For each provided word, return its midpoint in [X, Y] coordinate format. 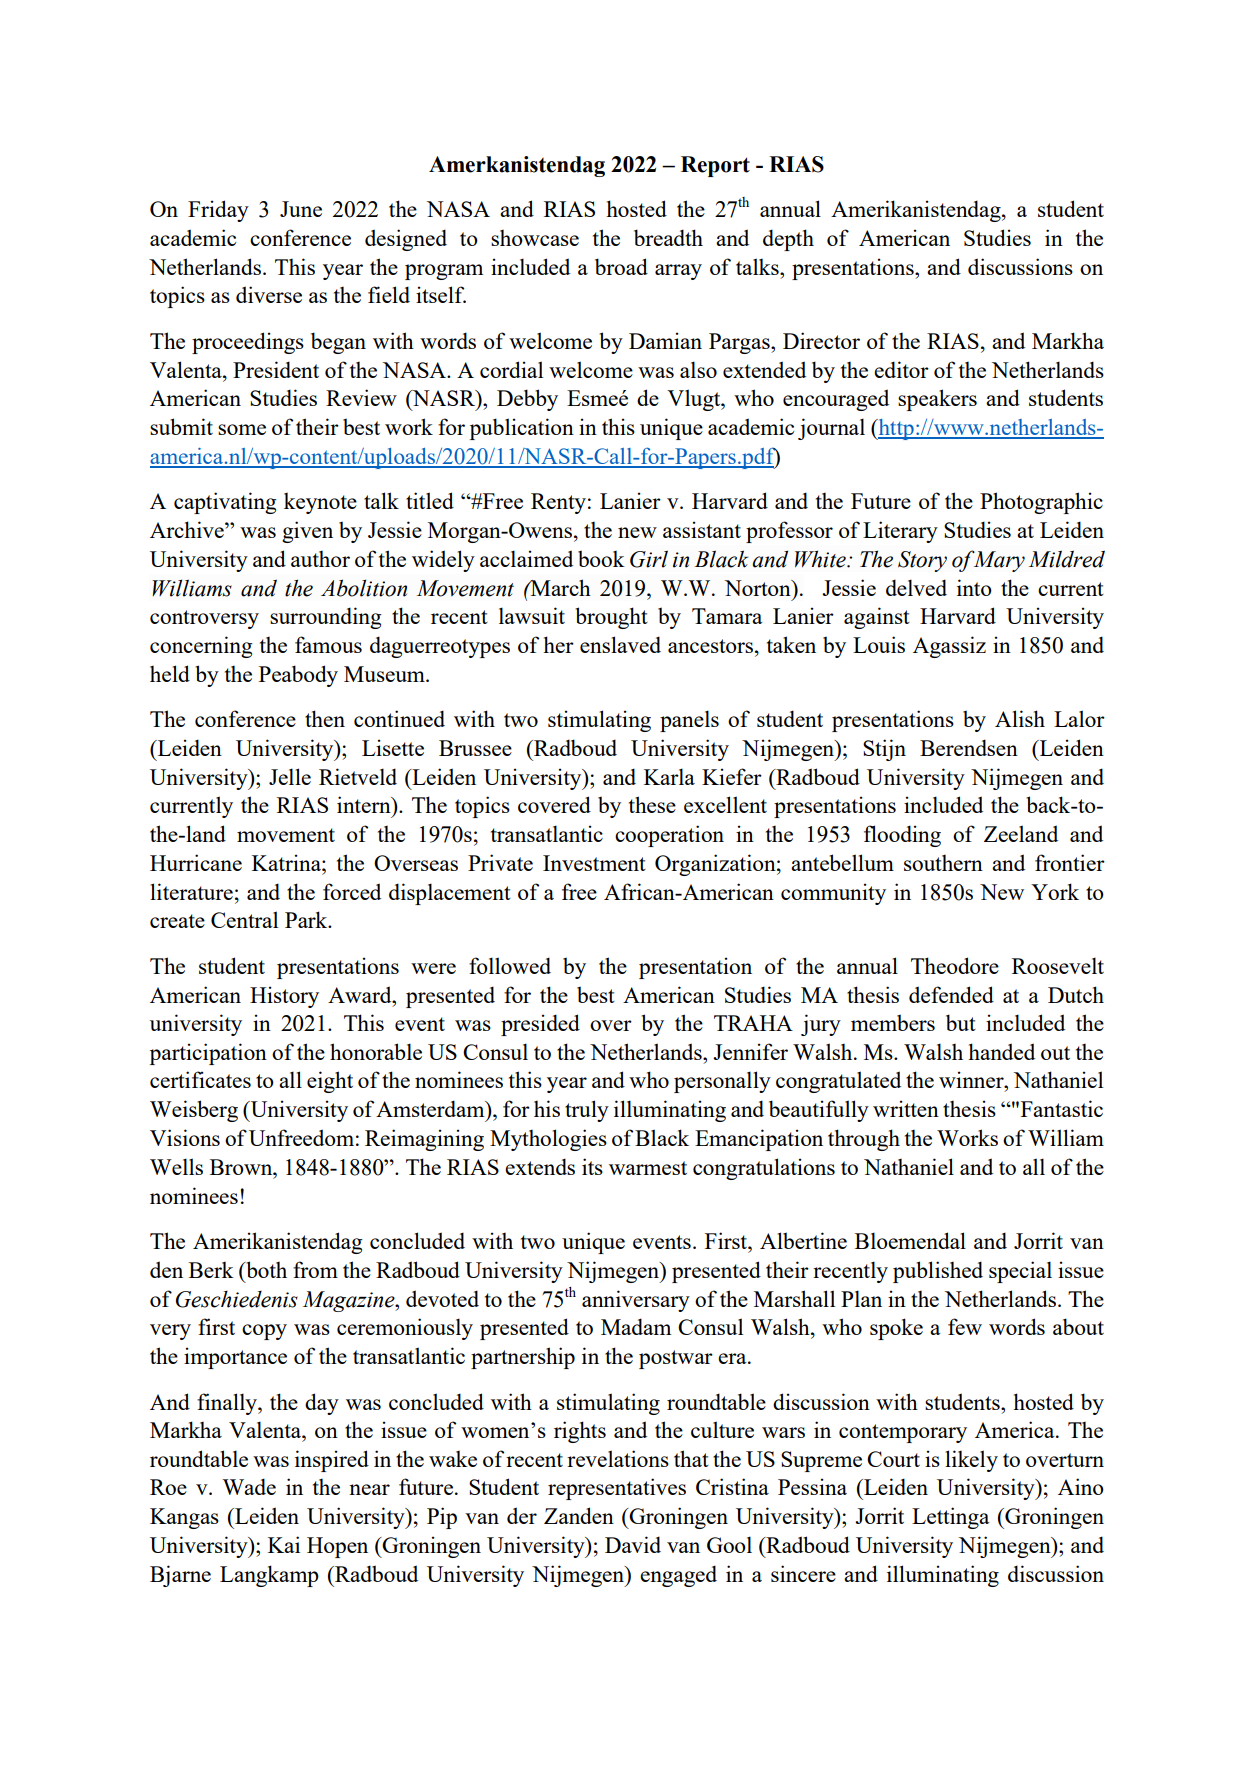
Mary [998, 561]
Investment [594, 863]
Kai [284, 1544]
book [601, 558]
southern [943, 863]
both [265, 1269]
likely [971, 1461]
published [938, 1272]
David [633, 1544]
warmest [648, 1168]
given [307, 532]
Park [307, 919]
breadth [668, 237]
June [301, 209]
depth [788, 240]
